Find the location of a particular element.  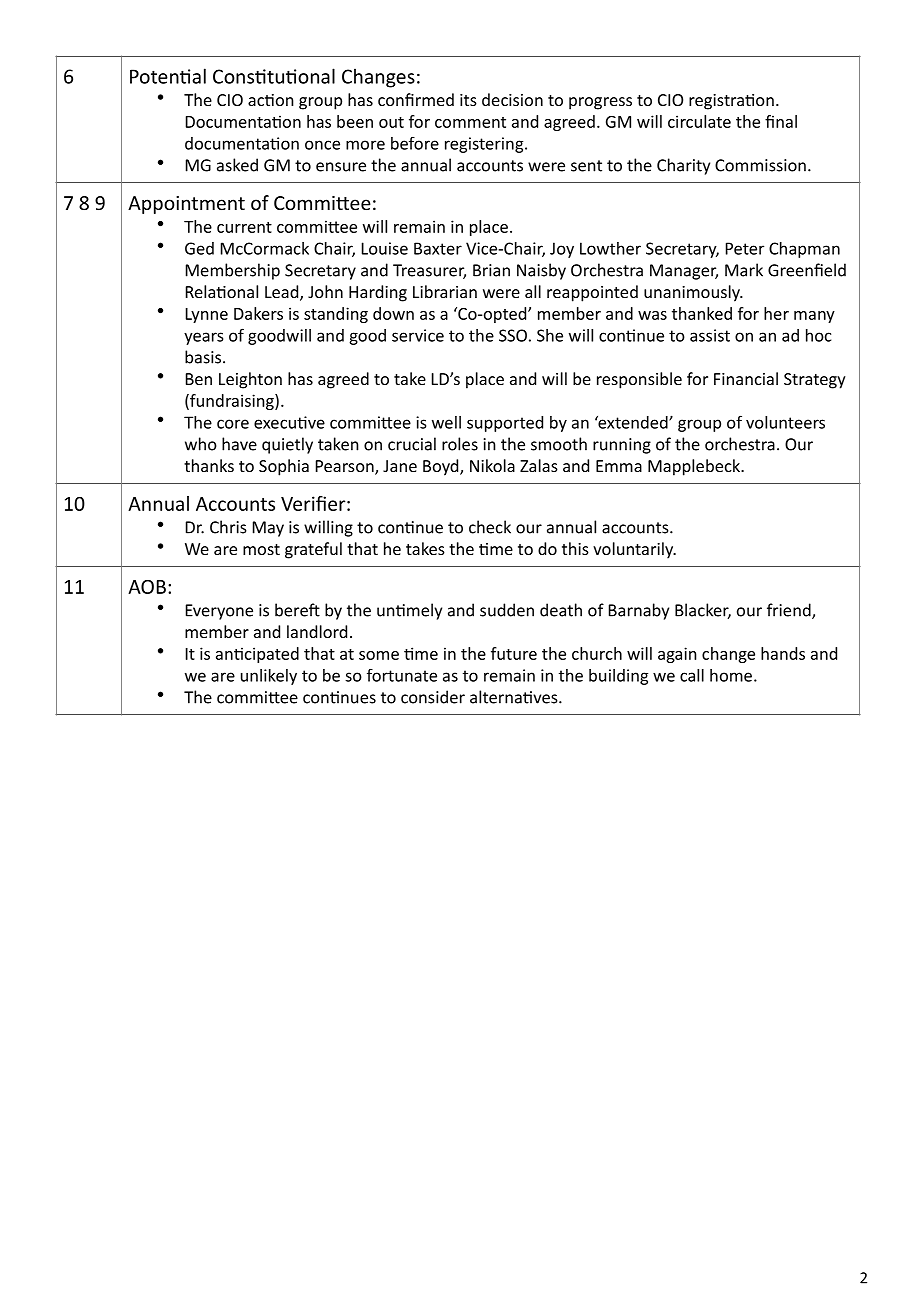

circulate is located at coordinates (699, 121).
